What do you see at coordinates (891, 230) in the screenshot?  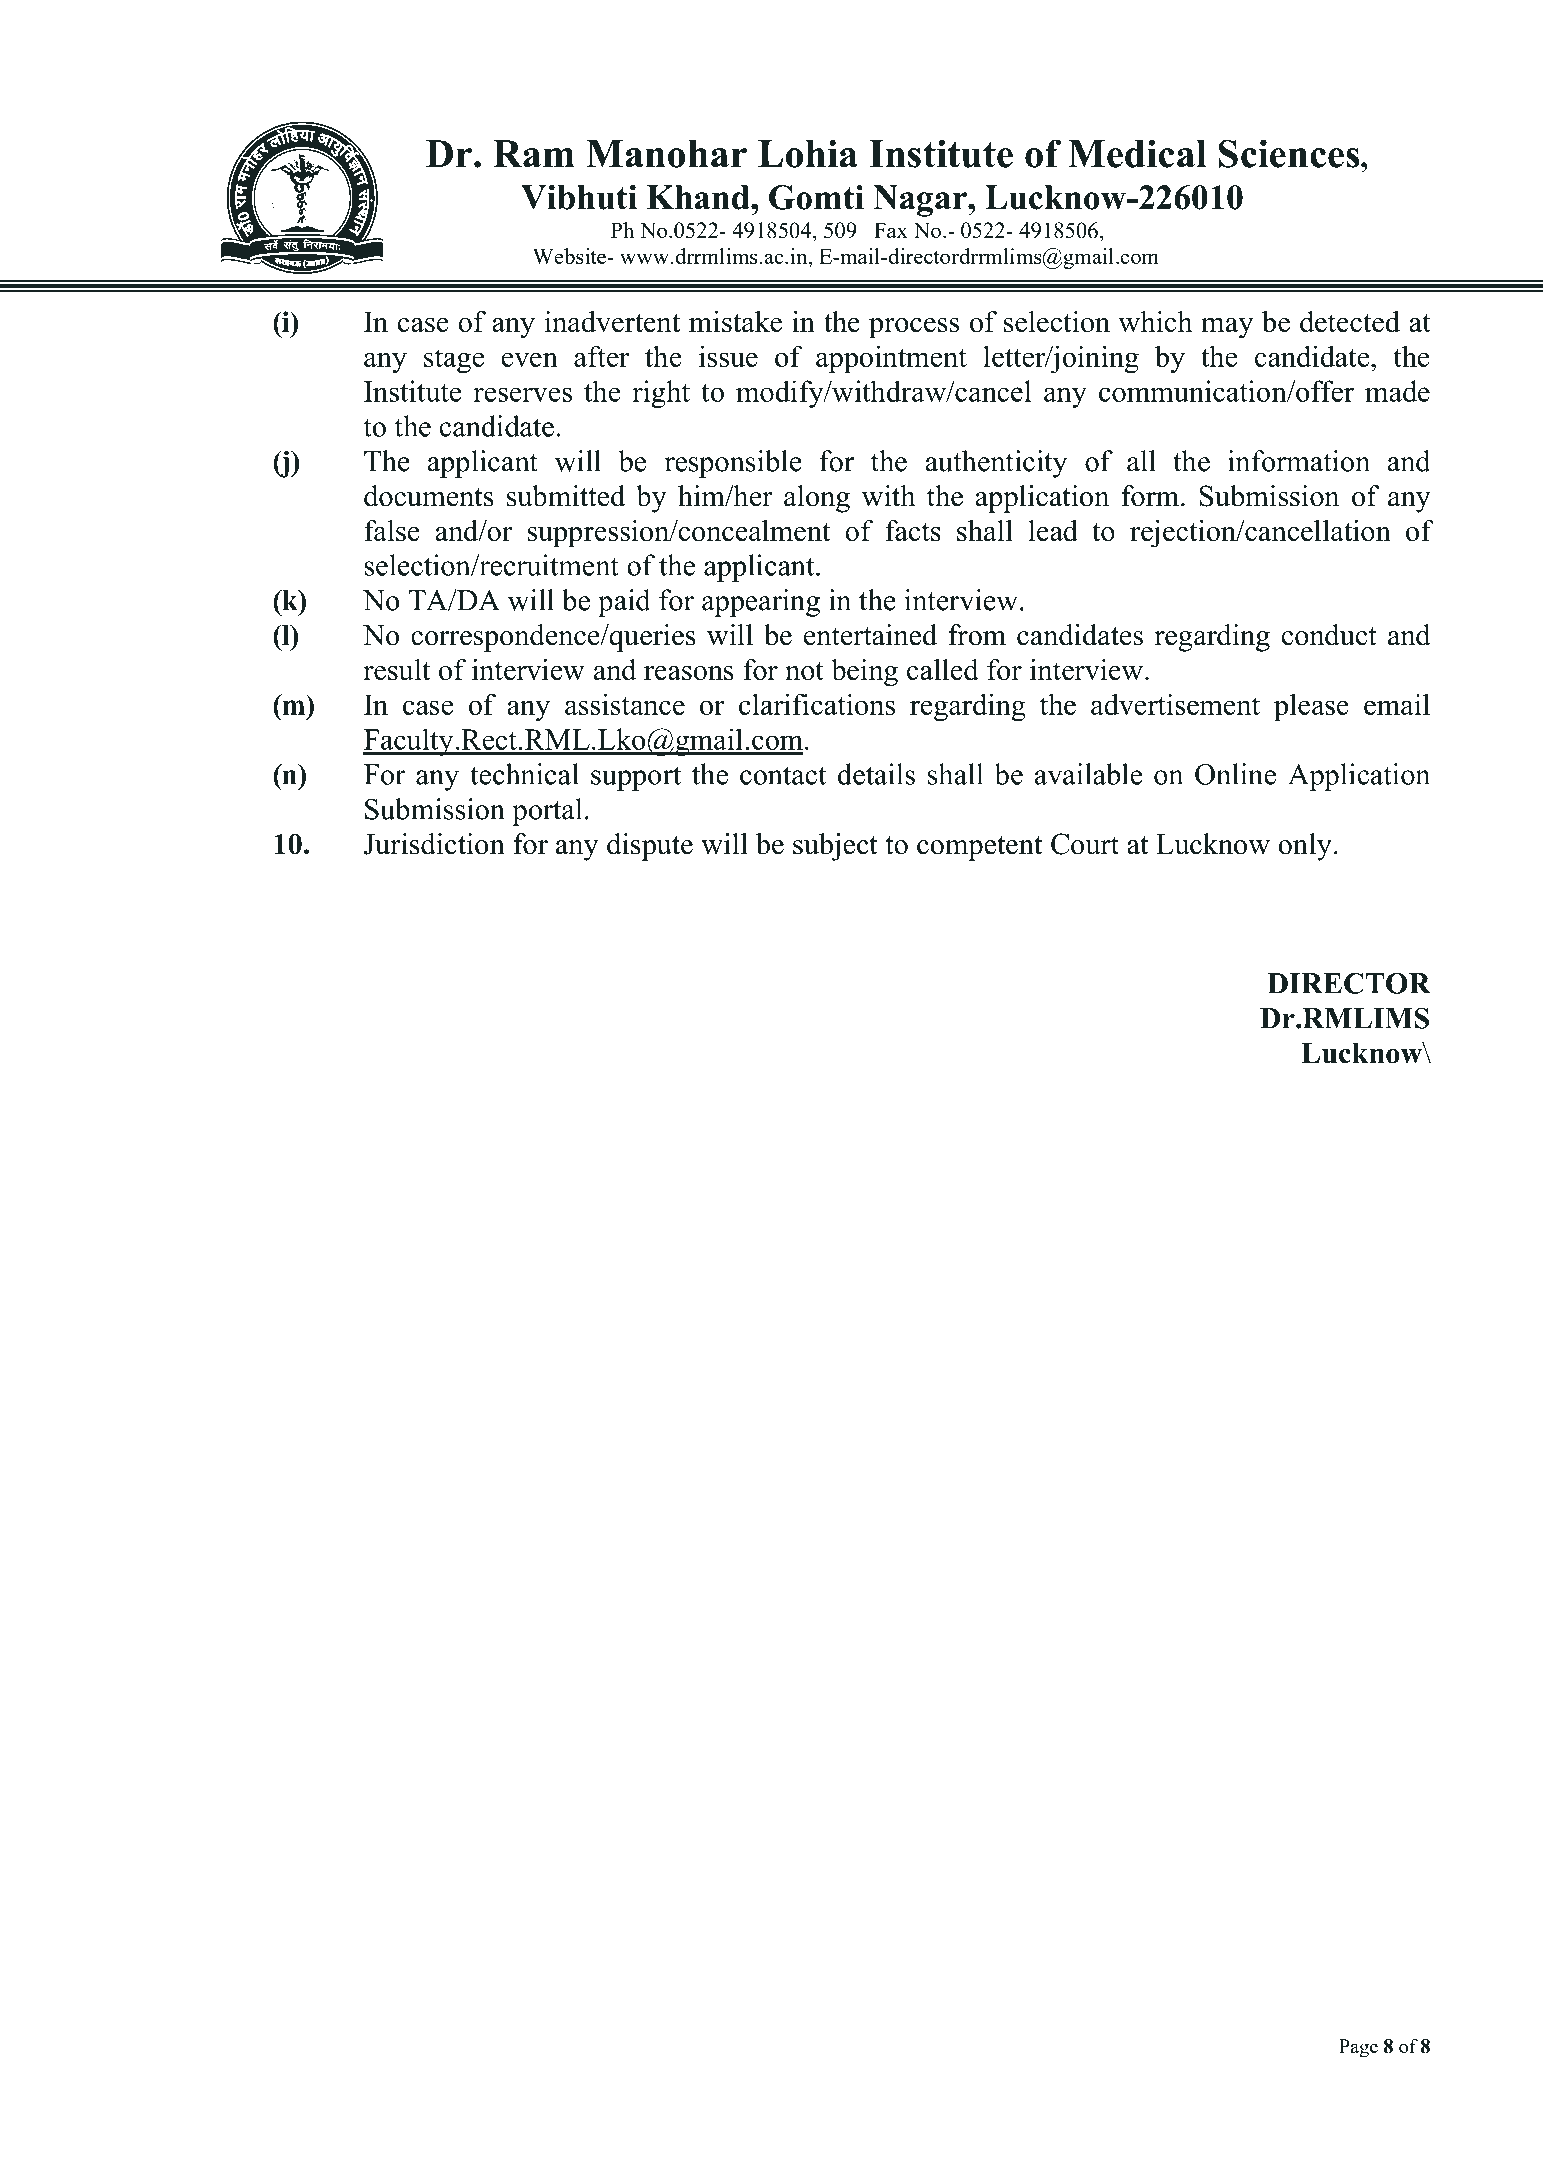 I see `Fax` at bounding box center [891, 230].
